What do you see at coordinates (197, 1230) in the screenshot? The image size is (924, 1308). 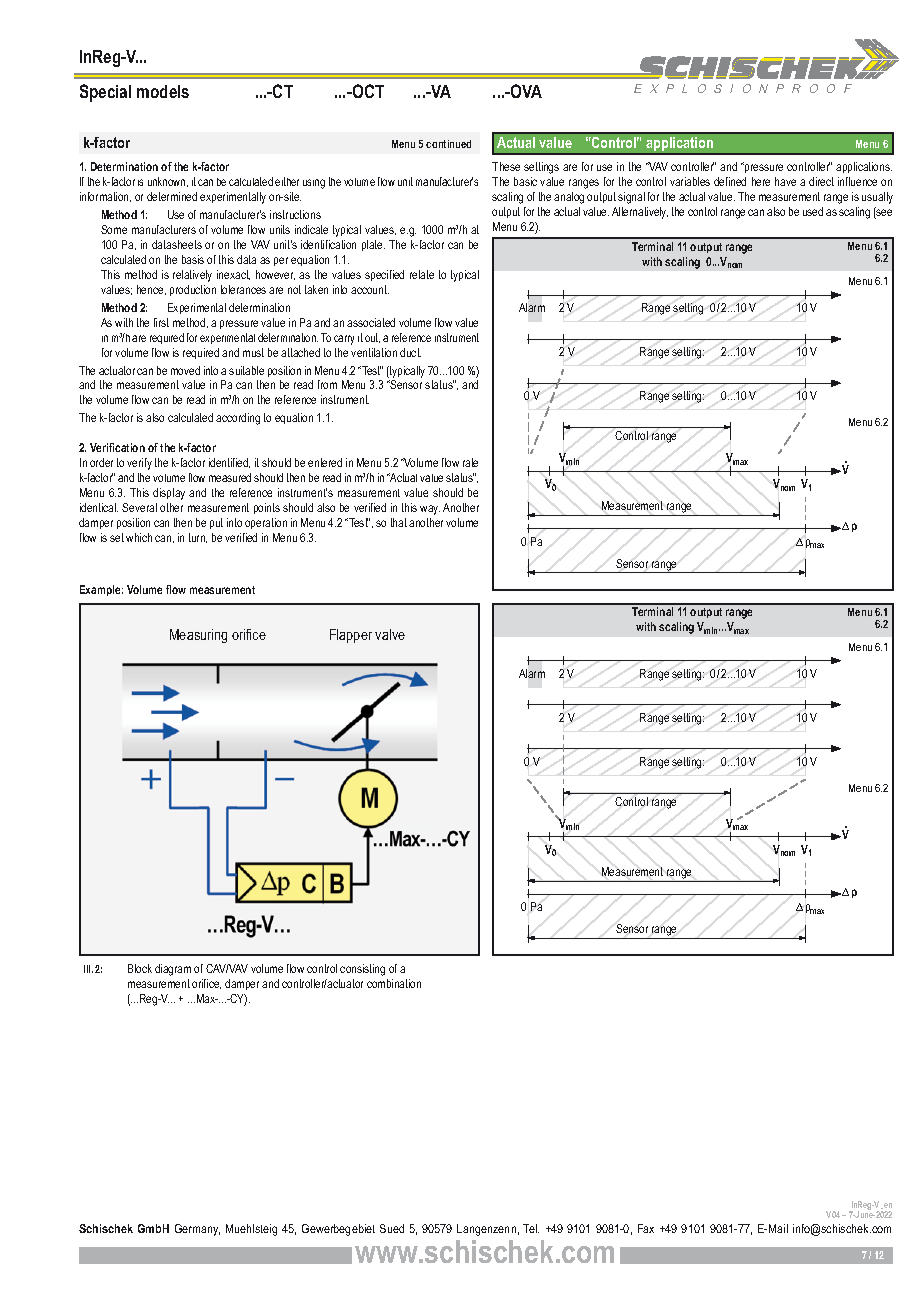 I see `Germany` at bounding box center [197, 1230].
